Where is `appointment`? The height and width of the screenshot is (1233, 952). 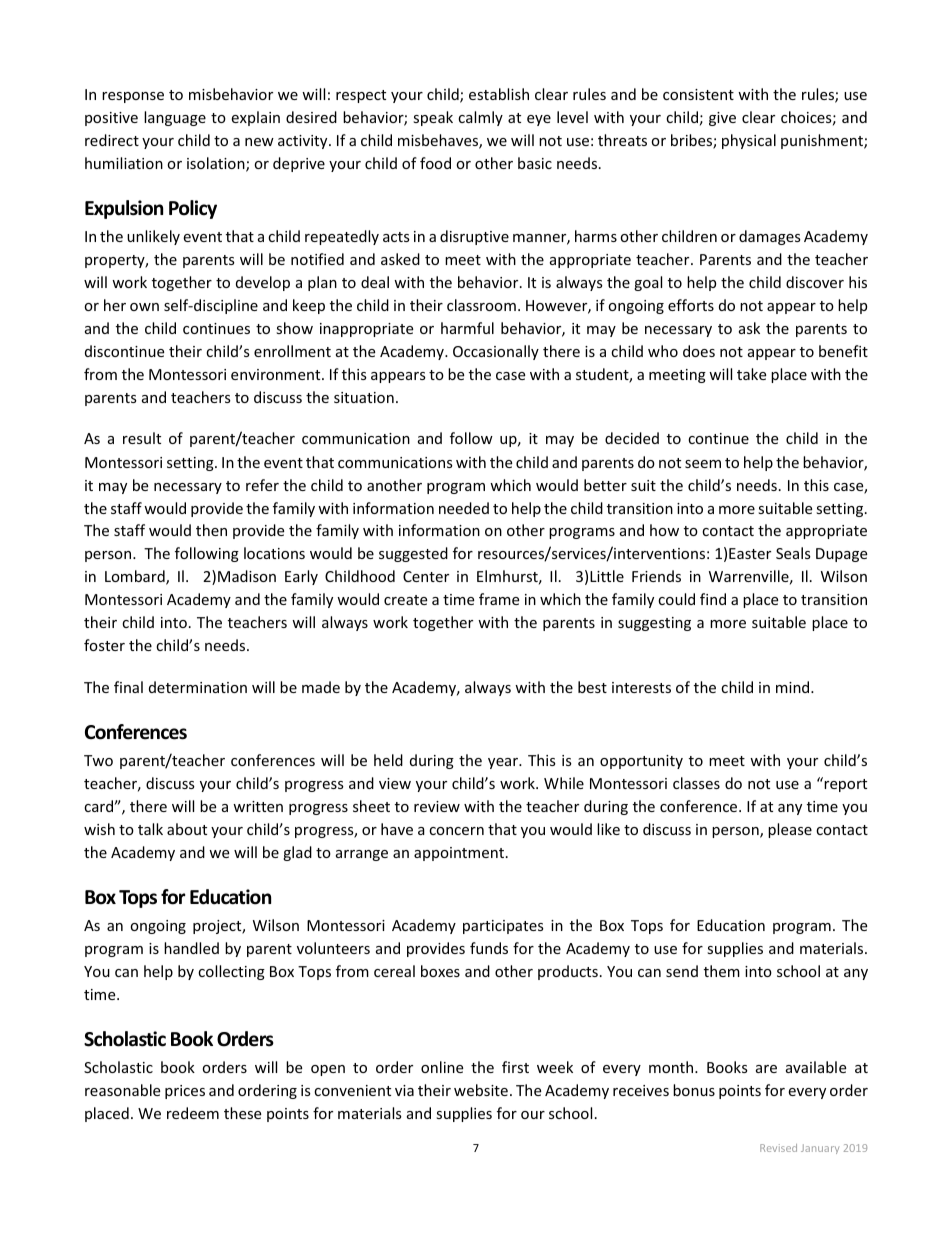
appointment is located at coordinates (459, 854).
